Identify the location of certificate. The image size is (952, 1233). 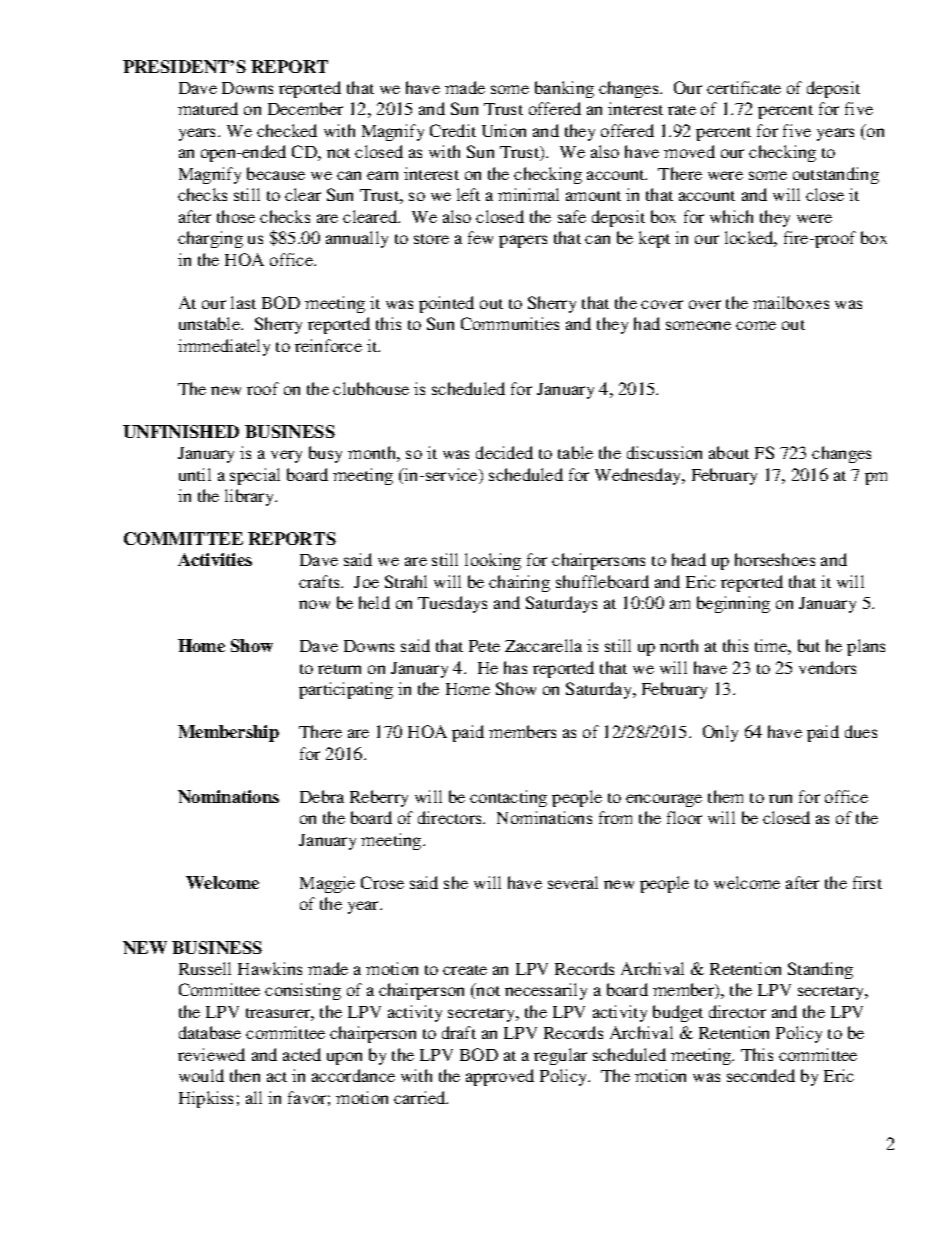
(744, 87).
